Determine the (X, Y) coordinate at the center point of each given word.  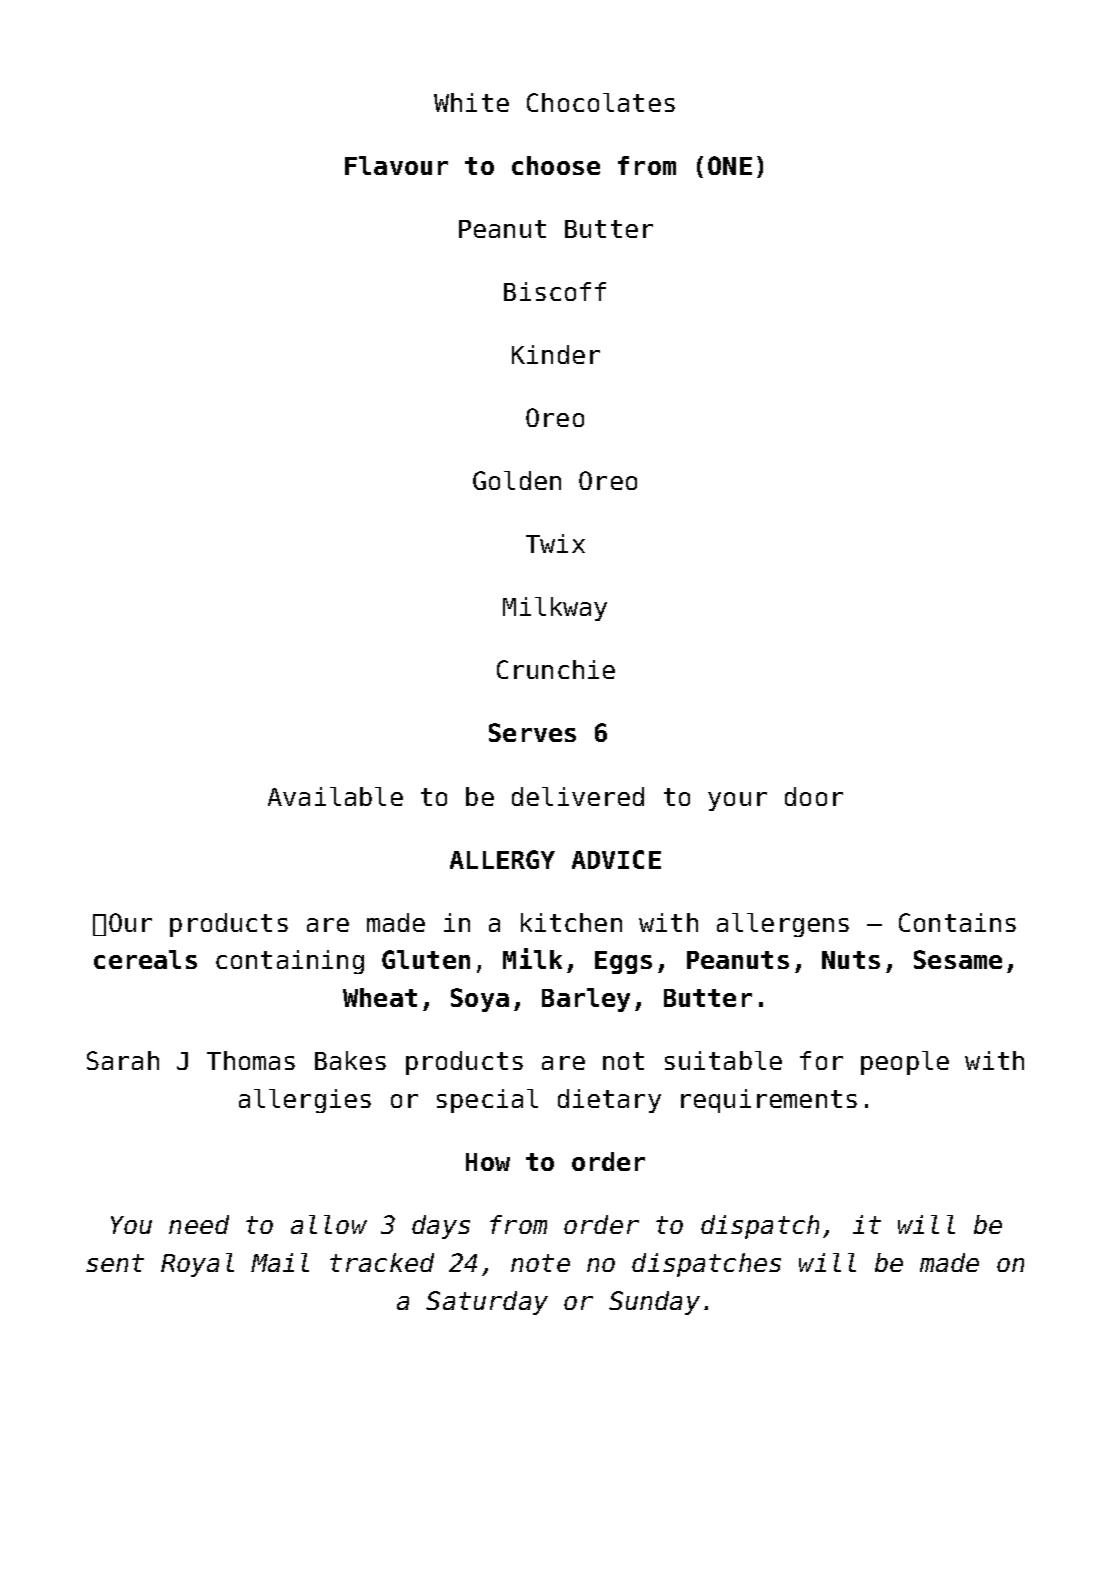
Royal (197, 1265)
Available (335, 796)
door (814, 796)
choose (556, 165)
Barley (586, 1000)
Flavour (396, 165)
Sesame (958, 959)
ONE (730, 165)
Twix (555, 543)
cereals (145, 959)
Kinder (556, 354)
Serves (532, 732)
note (540, 1263)
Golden (517, 480)
